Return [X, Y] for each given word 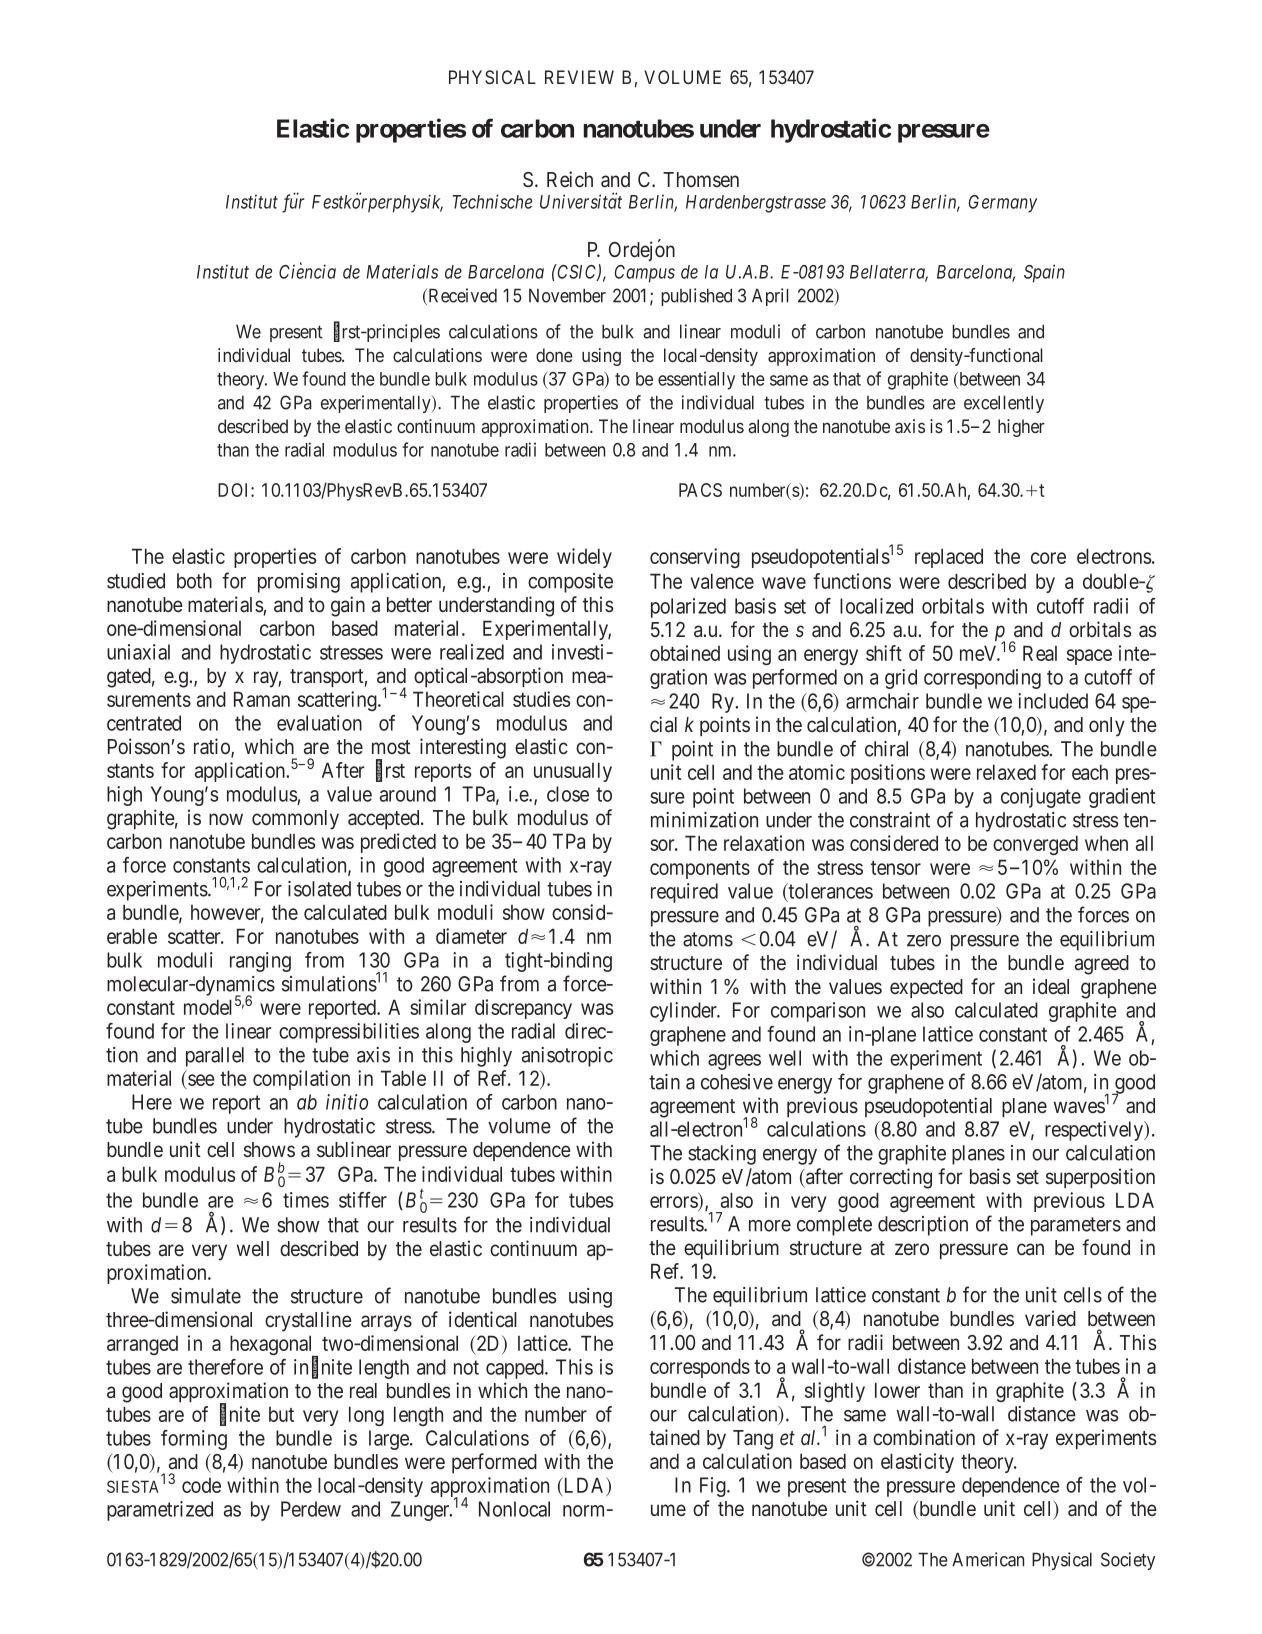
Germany [1003, 204]
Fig [714, 1487]
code [201, 1485]
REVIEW [579, 77]
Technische [492, 201]
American [988, 1559]
